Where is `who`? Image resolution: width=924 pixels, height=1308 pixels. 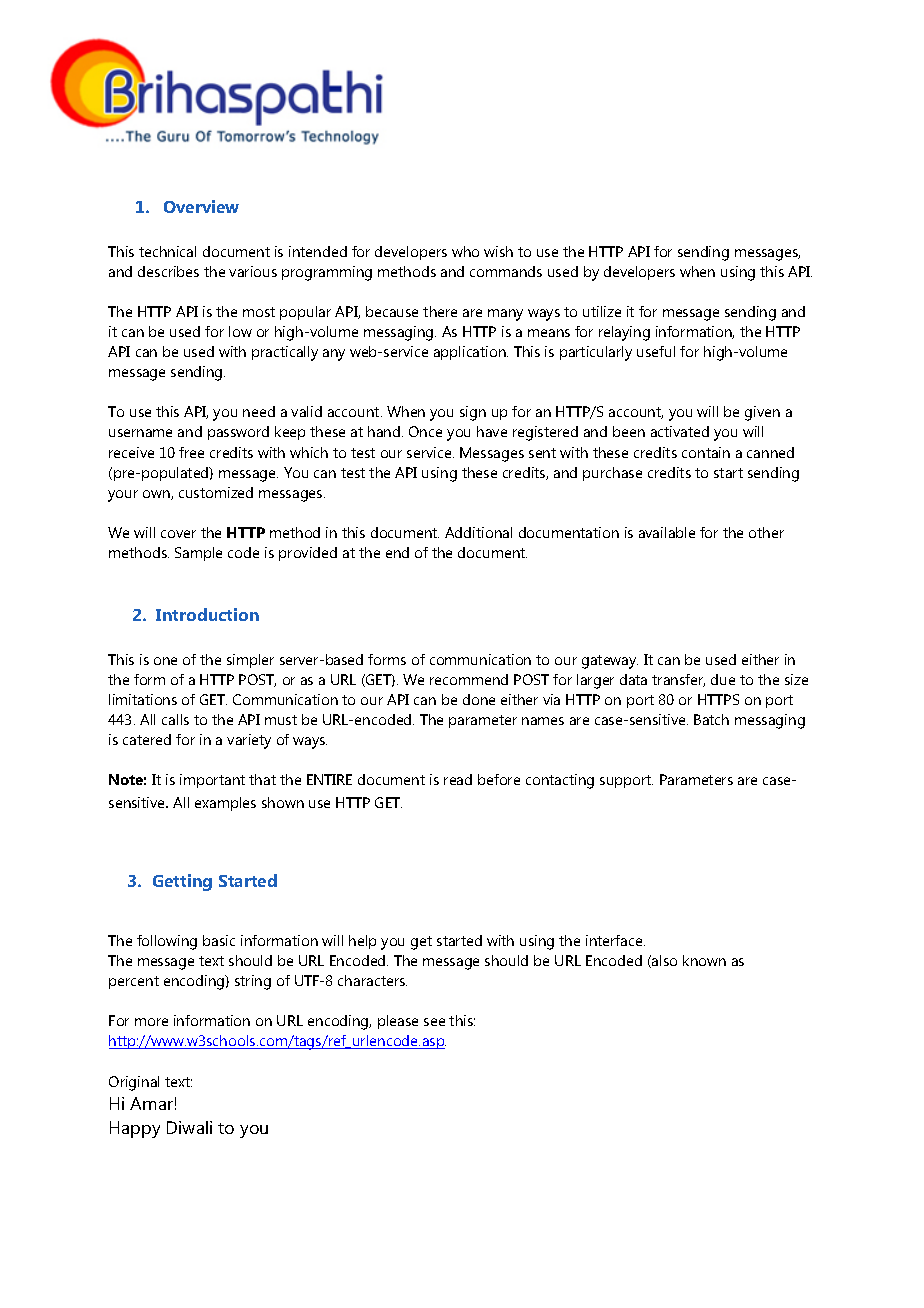
who is located at coordinates (465, 251).
